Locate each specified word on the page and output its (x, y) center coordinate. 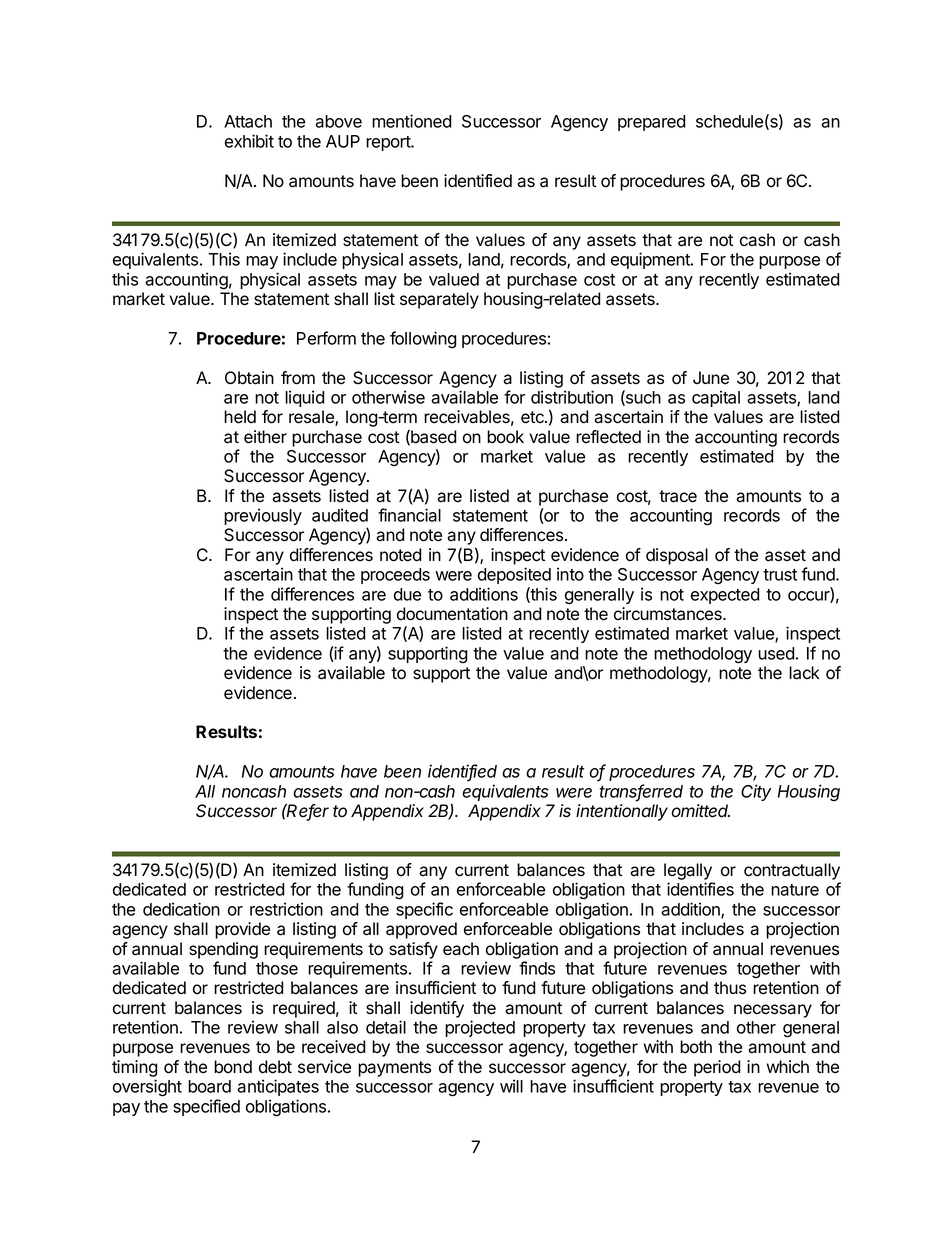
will (511, 1086)
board (209, 1086)
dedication (181, 909)
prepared (652, 123)
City (756, 792)
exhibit (249, 141)
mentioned (412, 121)
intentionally (622, 812)
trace (678, 496)
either (265, 437)
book (505, 437)
